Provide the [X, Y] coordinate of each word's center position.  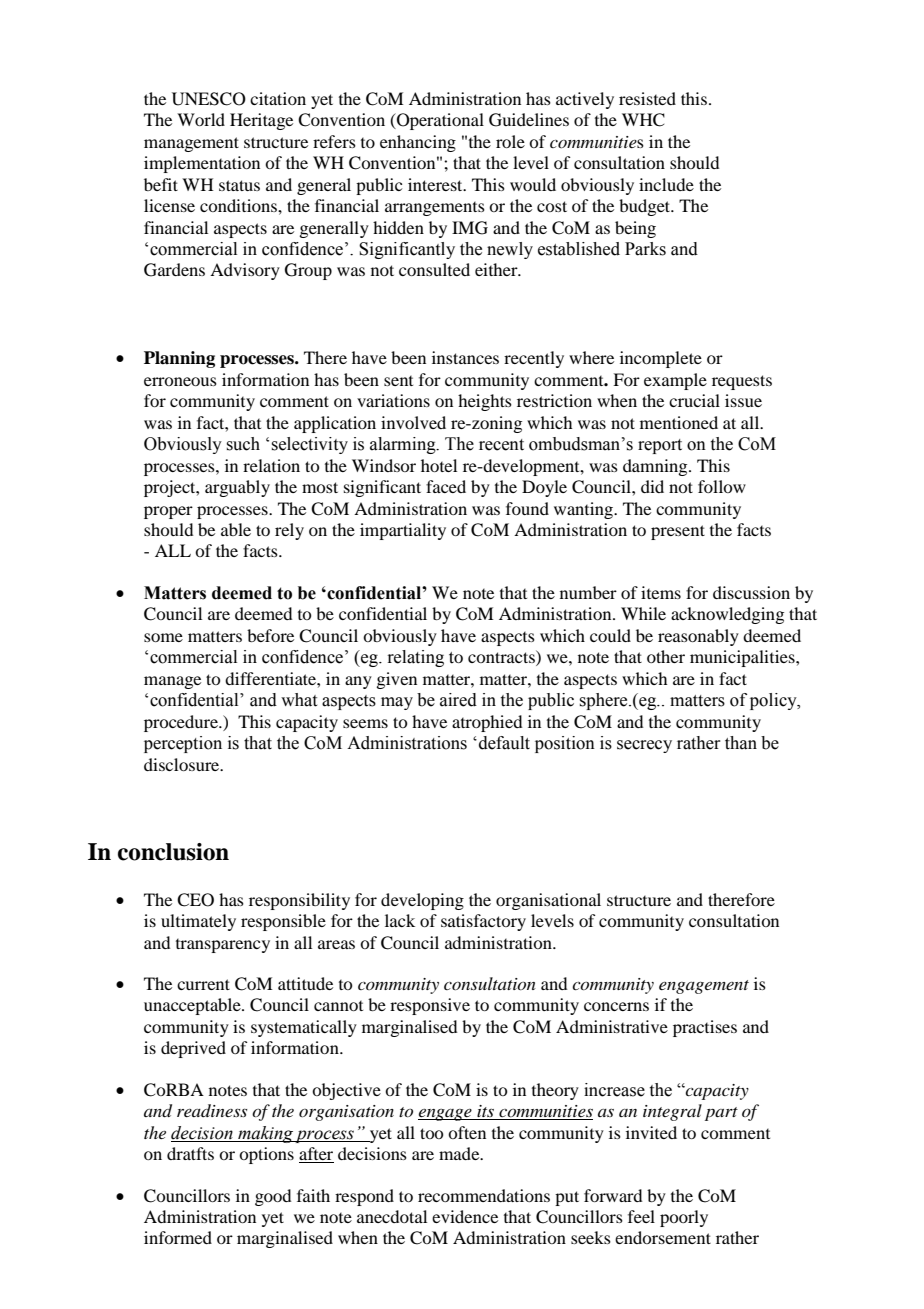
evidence [465, 1216]
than [741, 743]
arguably [237, 488]
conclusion [173, 852]
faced [446, 486]
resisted [647, 98]
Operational [439, 121]
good [273, 1197]
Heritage [261, 121]
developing [422, 901]
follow [722, 486]
